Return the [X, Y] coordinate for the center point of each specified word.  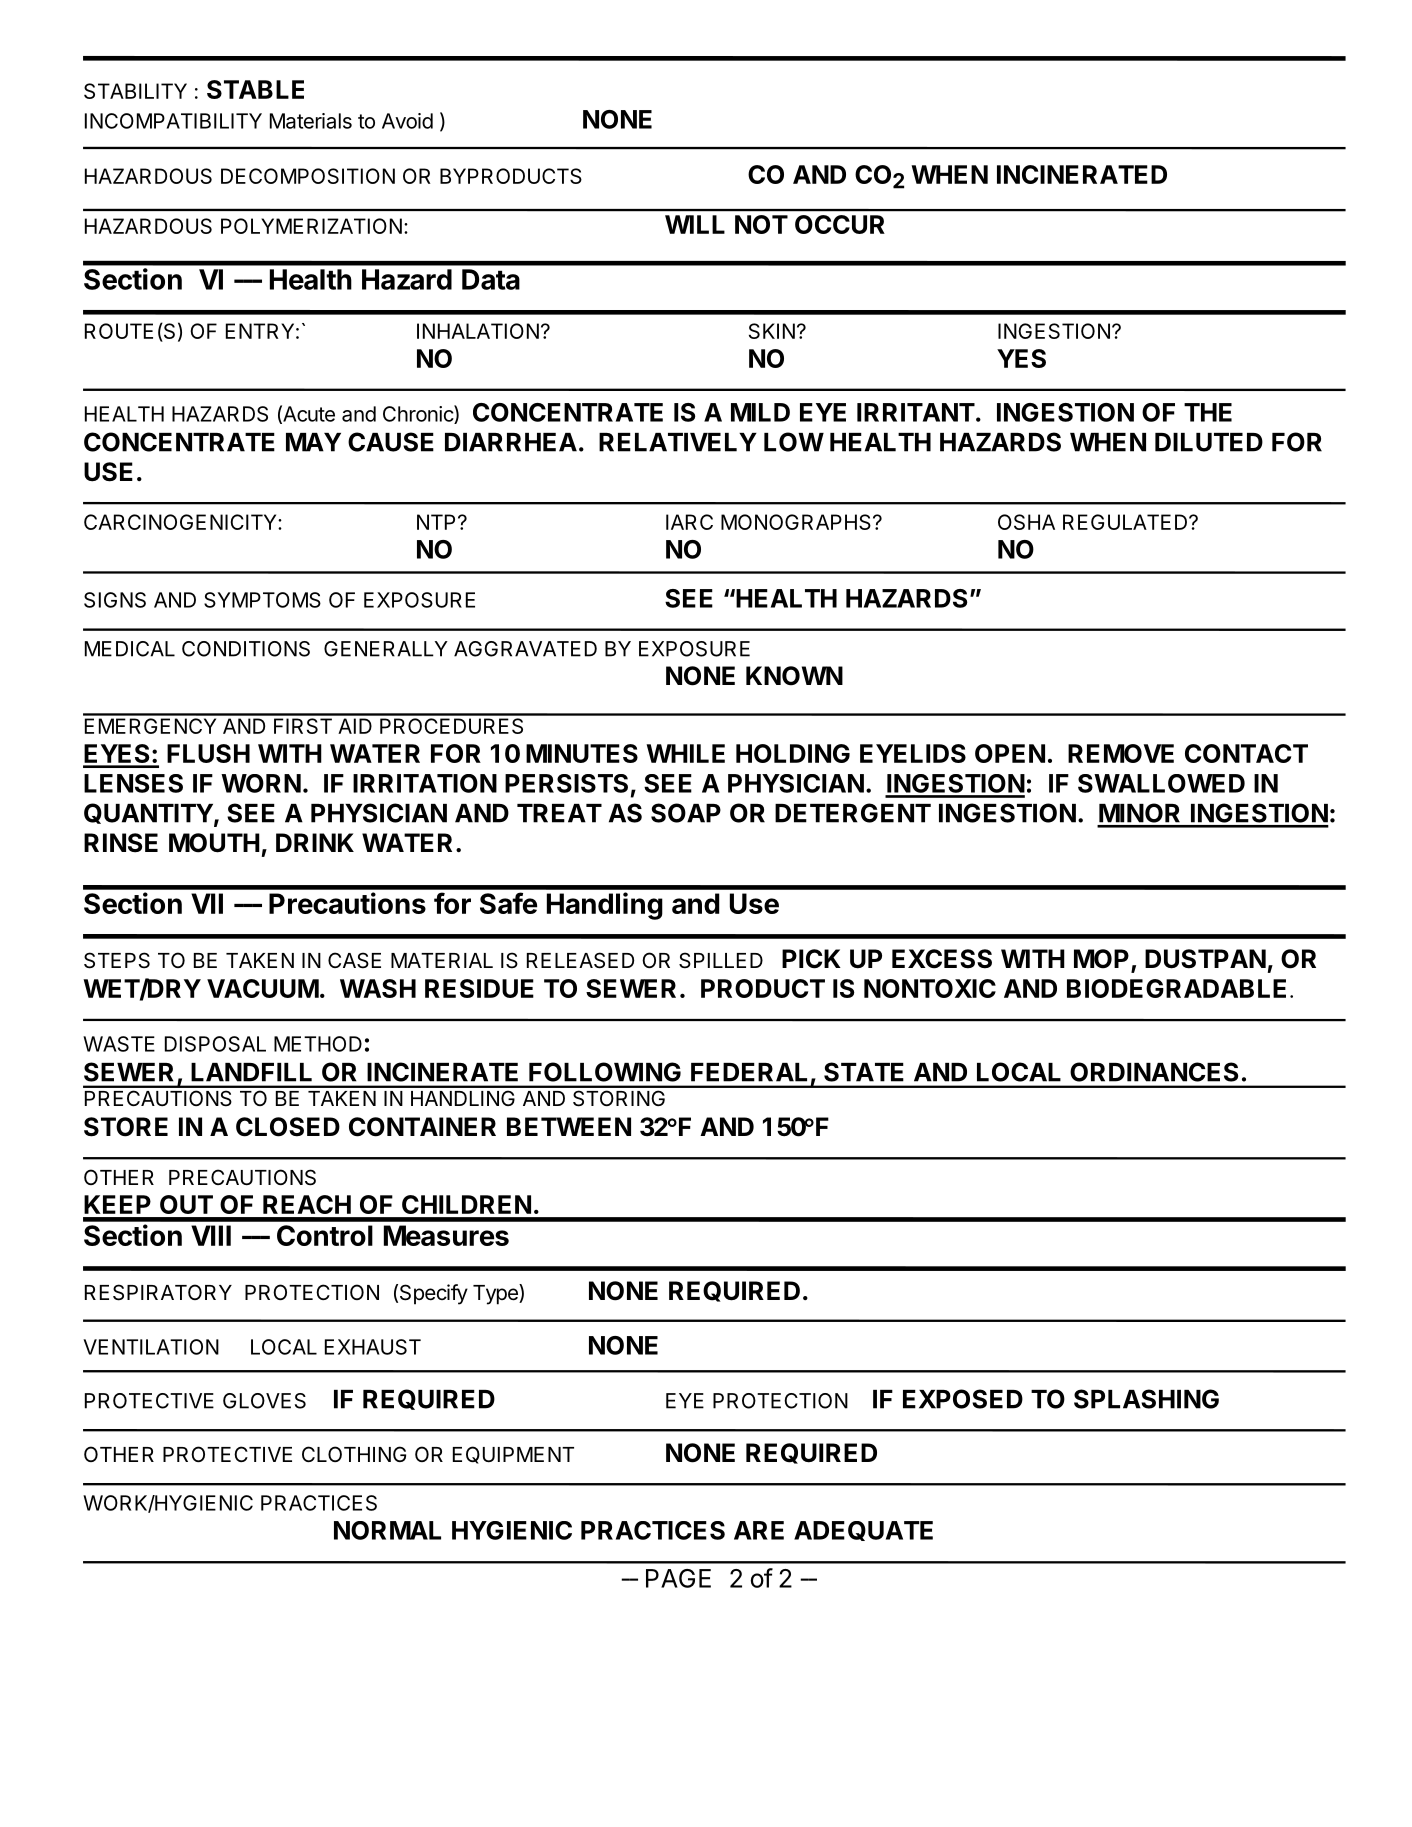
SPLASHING [1146, 1399]
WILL [695, 224]
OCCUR [839, 224]
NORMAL [387, 1530]
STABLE [255, 89]
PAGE [678, 1578]
